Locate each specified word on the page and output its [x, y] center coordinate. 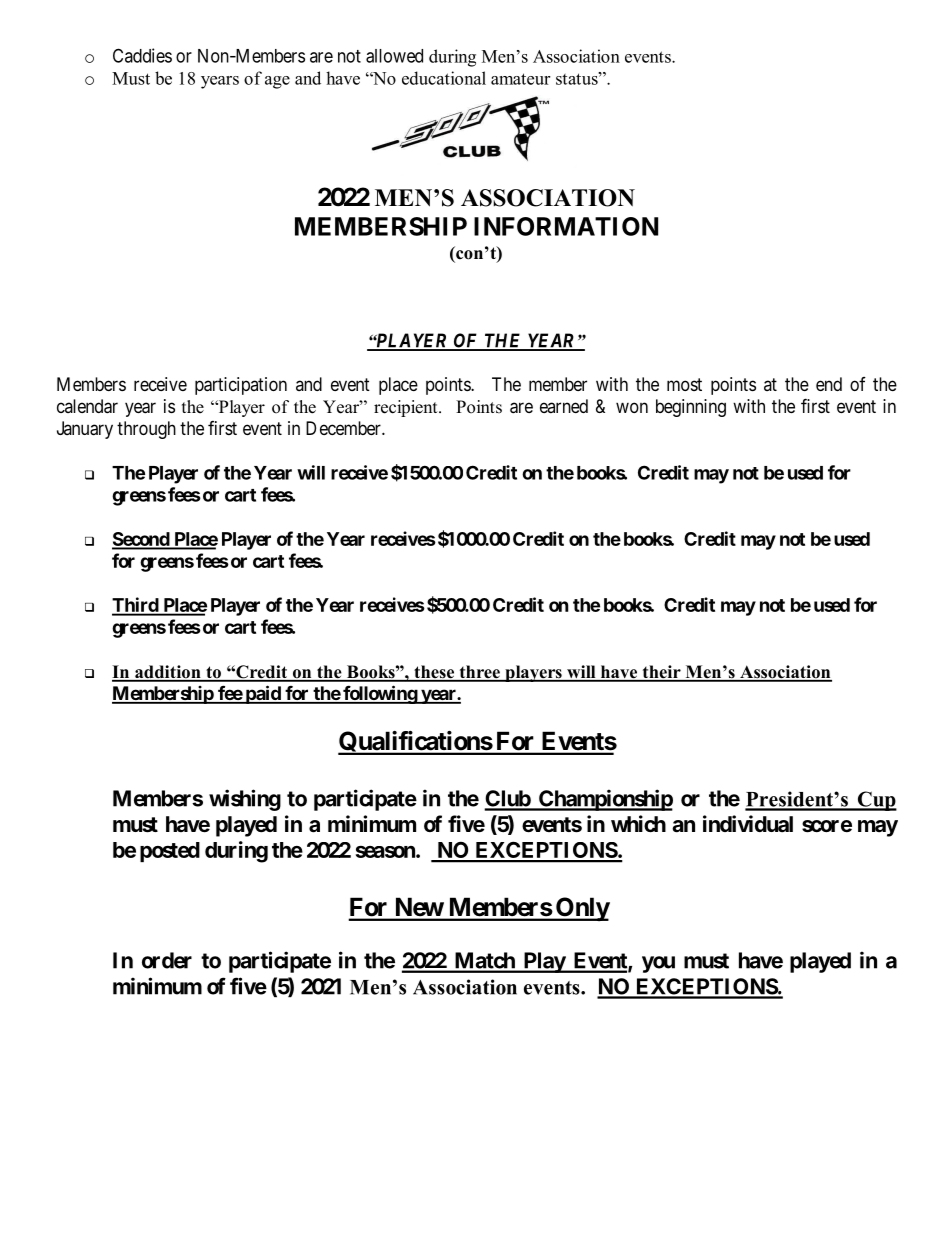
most [684, 384]
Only [582, 909]
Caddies [142, 55]
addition [168, 673]
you [658, 964]
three [479, 673]
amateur [520, 79]
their [661, 673]
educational [444, 78]
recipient [407, 408]
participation [241, 386]
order [167, 960]
